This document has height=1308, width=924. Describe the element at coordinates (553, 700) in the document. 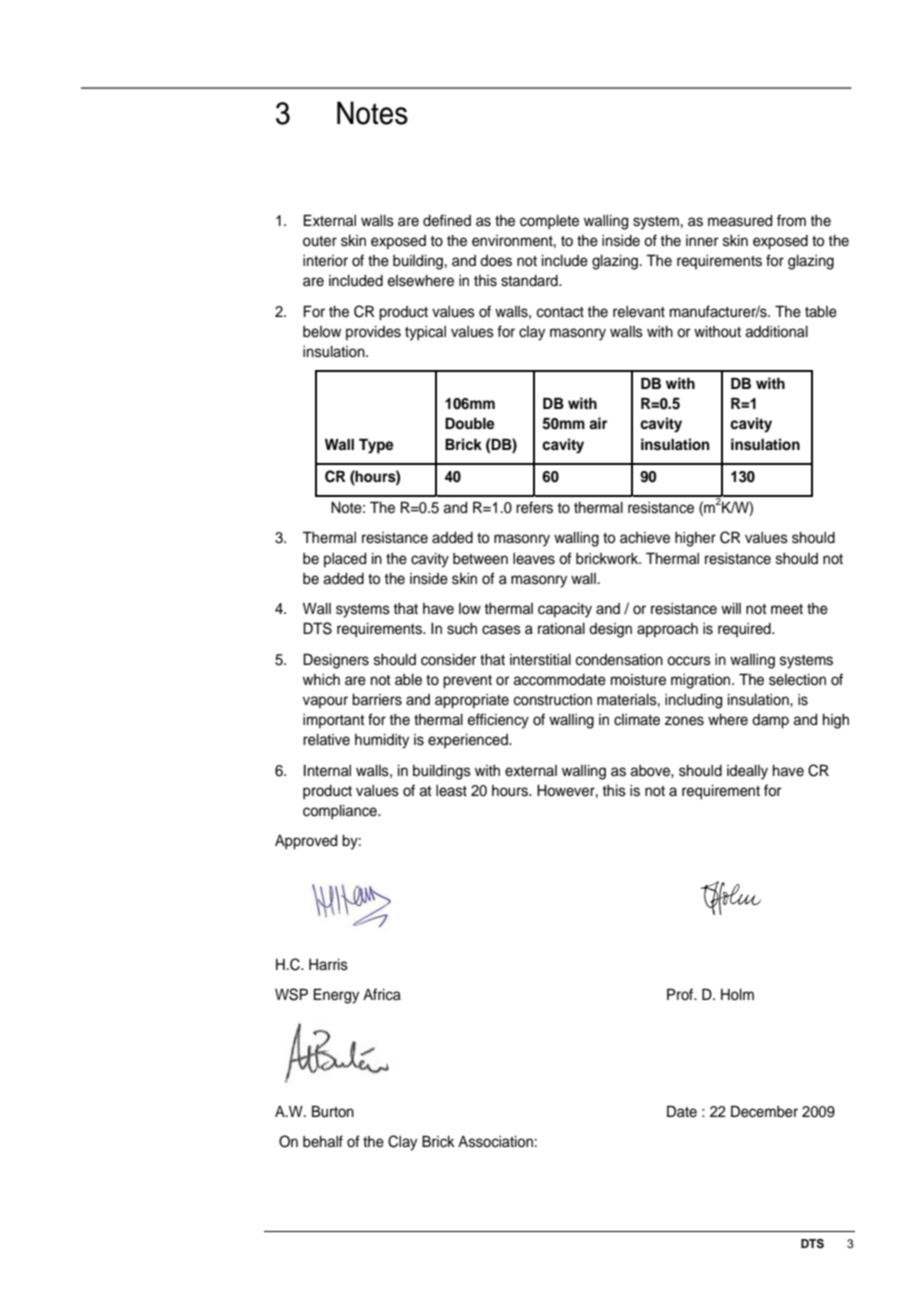

I see `construction` at that location.
